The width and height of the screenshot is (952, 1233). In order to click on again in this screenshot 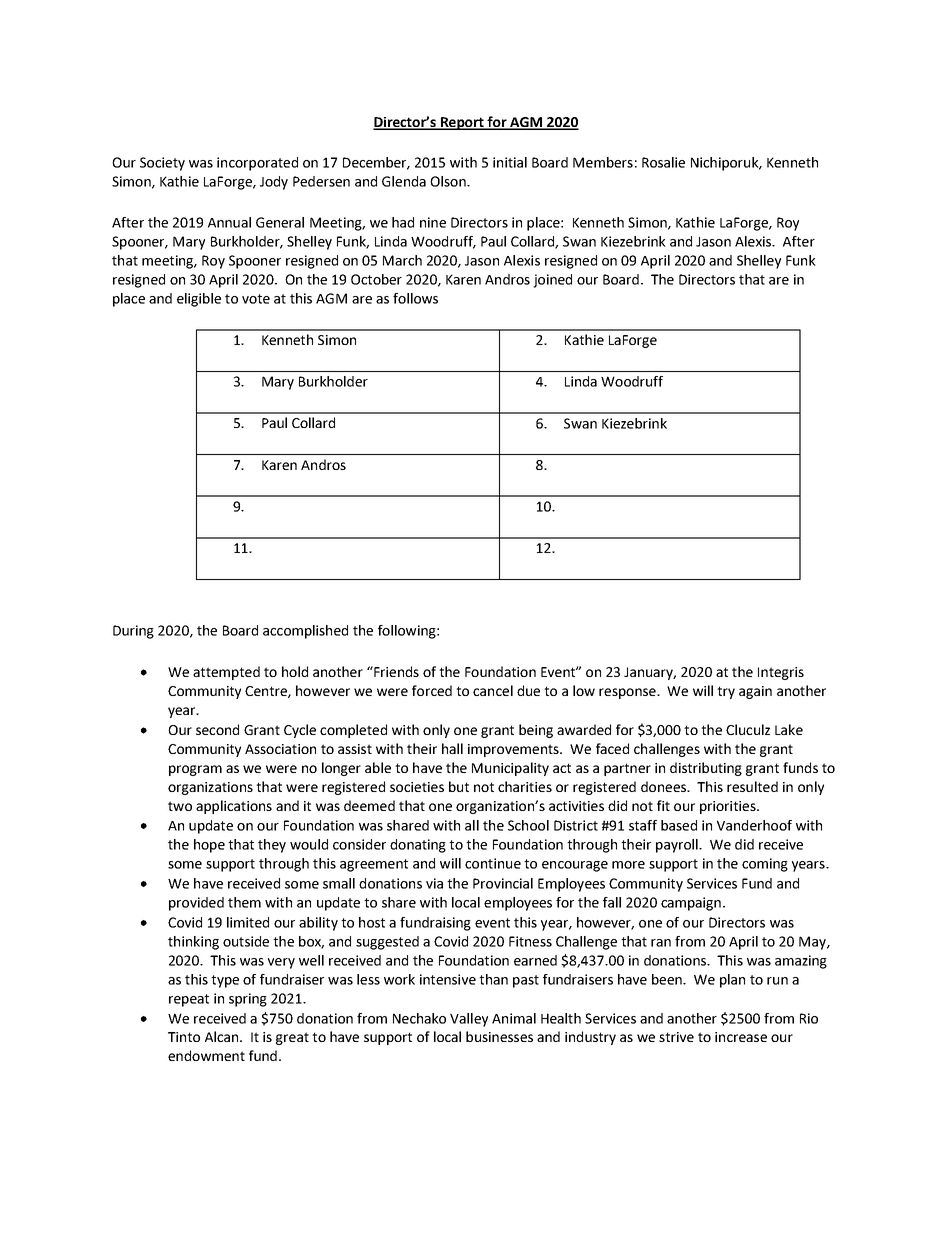, I will do `click(755, 692)`.
